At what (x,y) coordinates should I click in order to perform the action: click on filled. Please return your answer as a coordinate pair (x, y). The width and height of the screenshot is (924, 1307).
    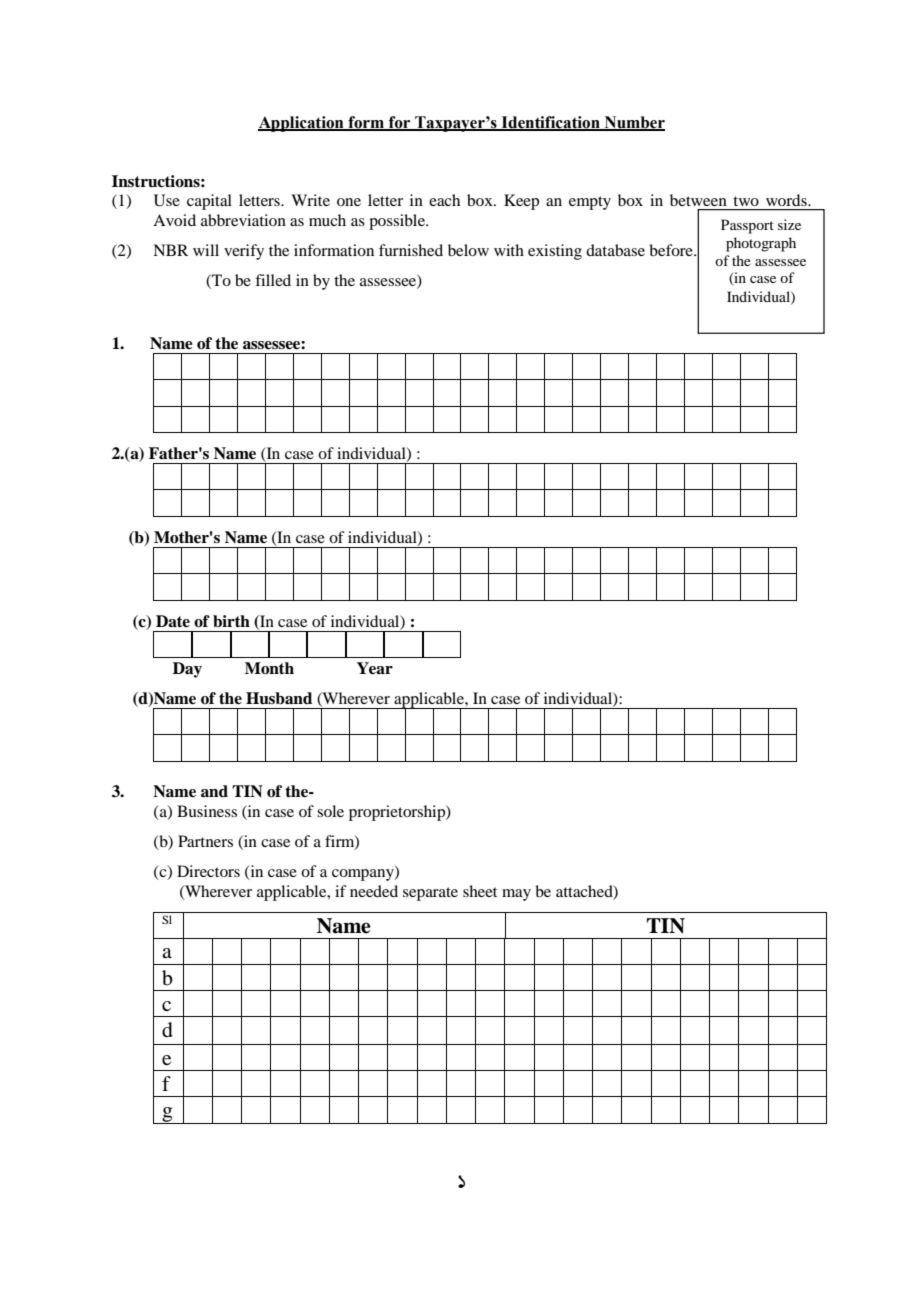
    Looking at the image, I should click on (273, 280).
